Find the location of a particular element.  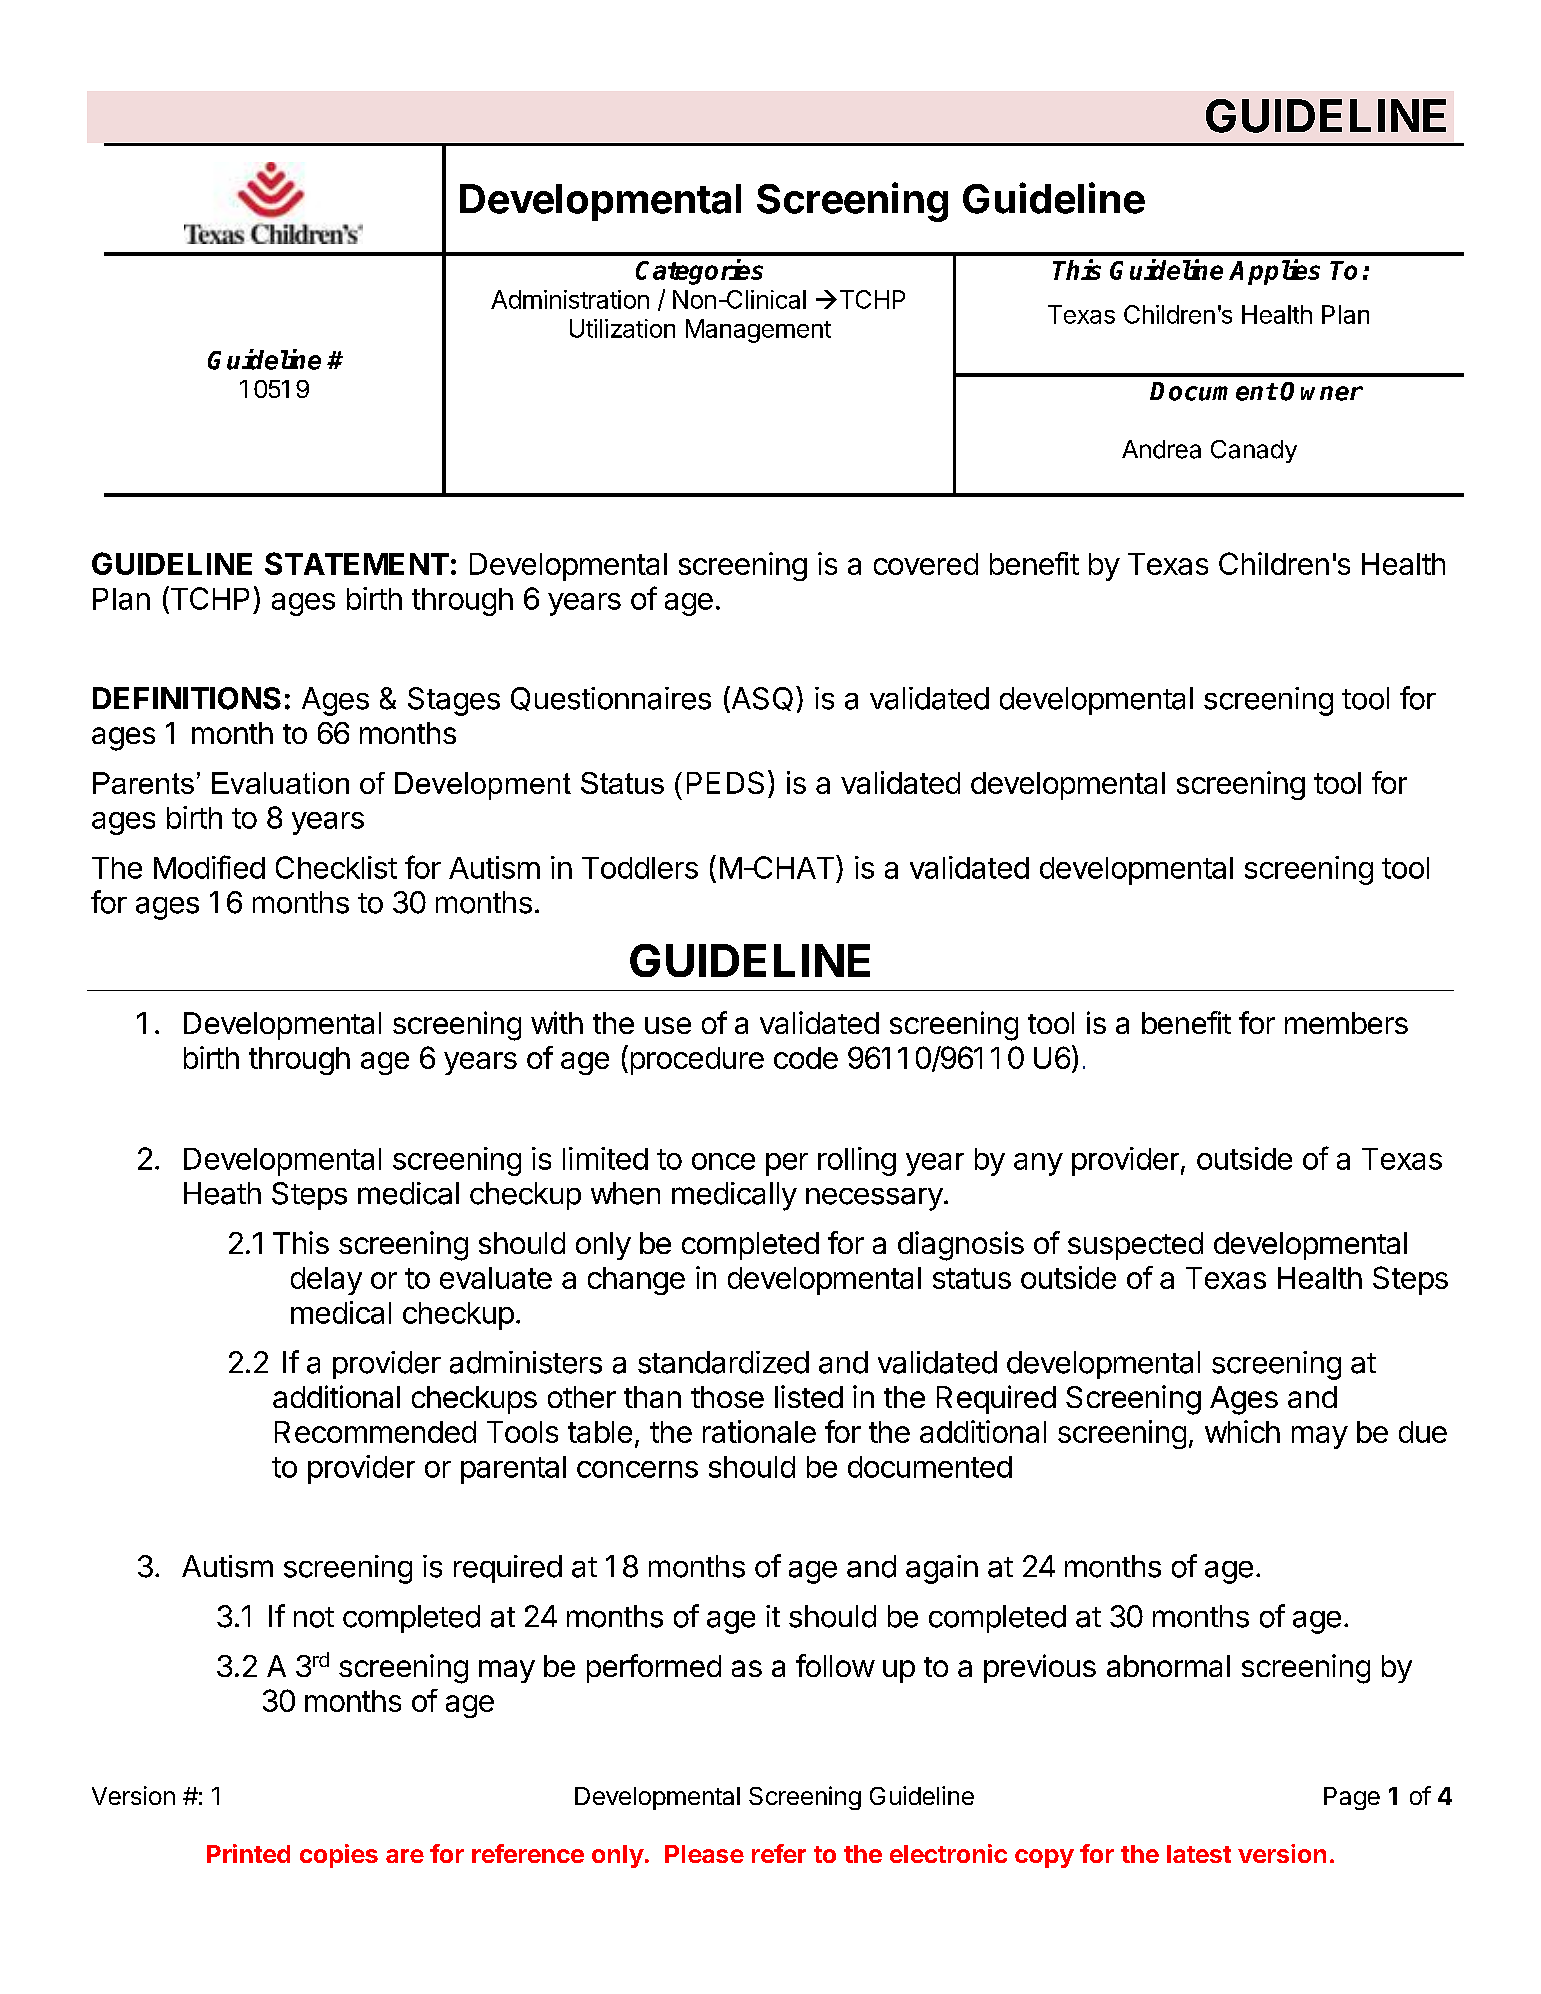

Page is located at coordinates (1352, 1798).
